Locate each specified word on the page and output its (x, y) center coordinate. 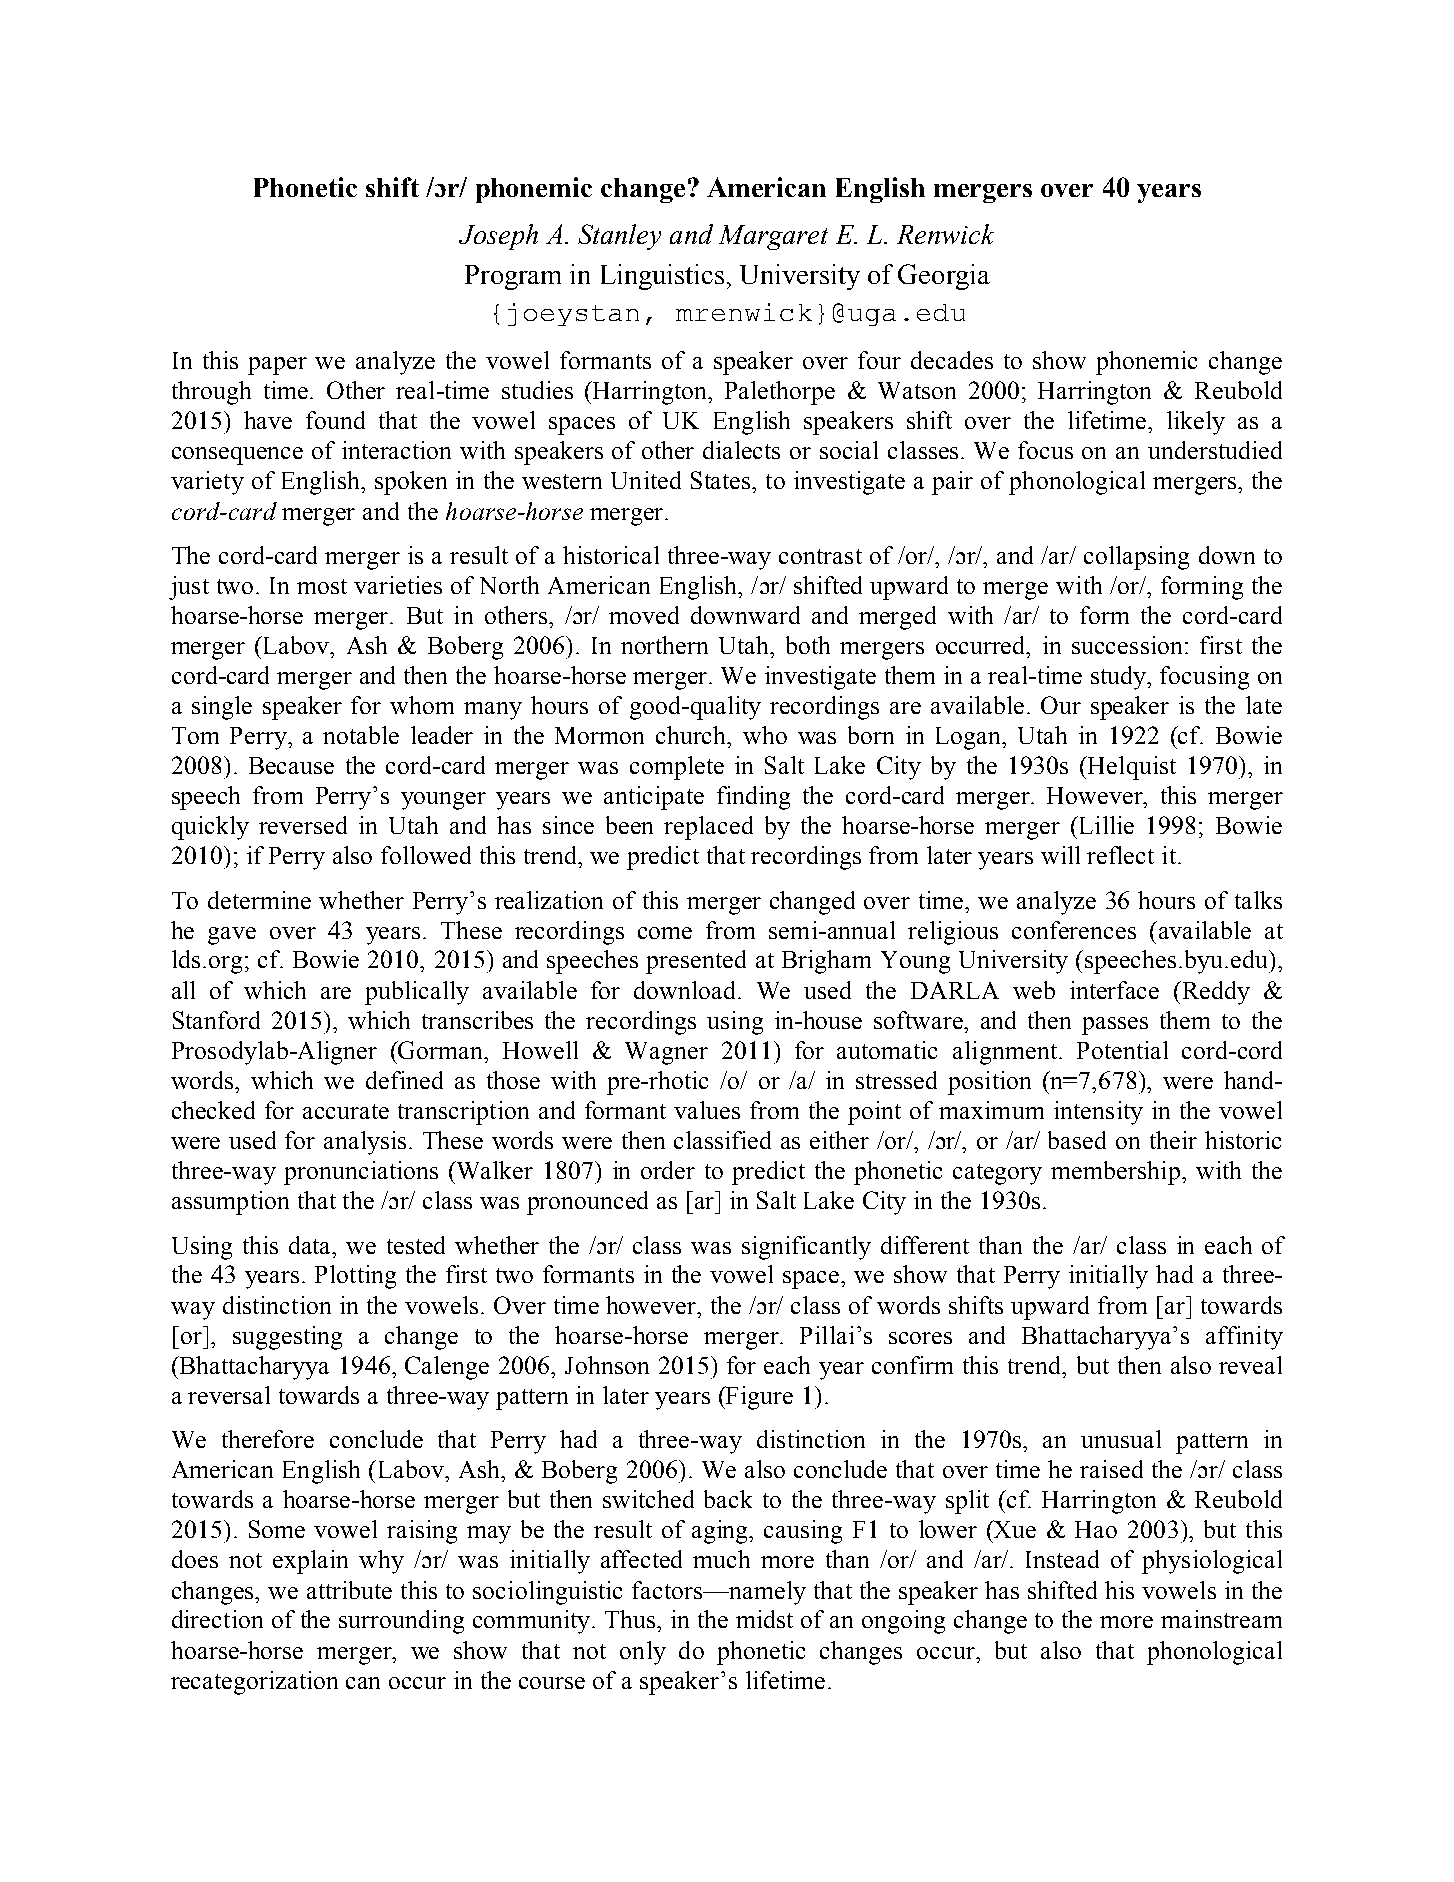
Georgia (944, 277)
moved (644, 615)
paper (277, 366)
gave (232, 936)
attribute (349, 1590)
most (322, 586)
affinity (1244, 1338)
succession (1127, 645)
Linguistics (662, 277)
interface (1114, 990)
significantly (806, 1248)
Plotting (355, 1277)
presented (696, 962)
